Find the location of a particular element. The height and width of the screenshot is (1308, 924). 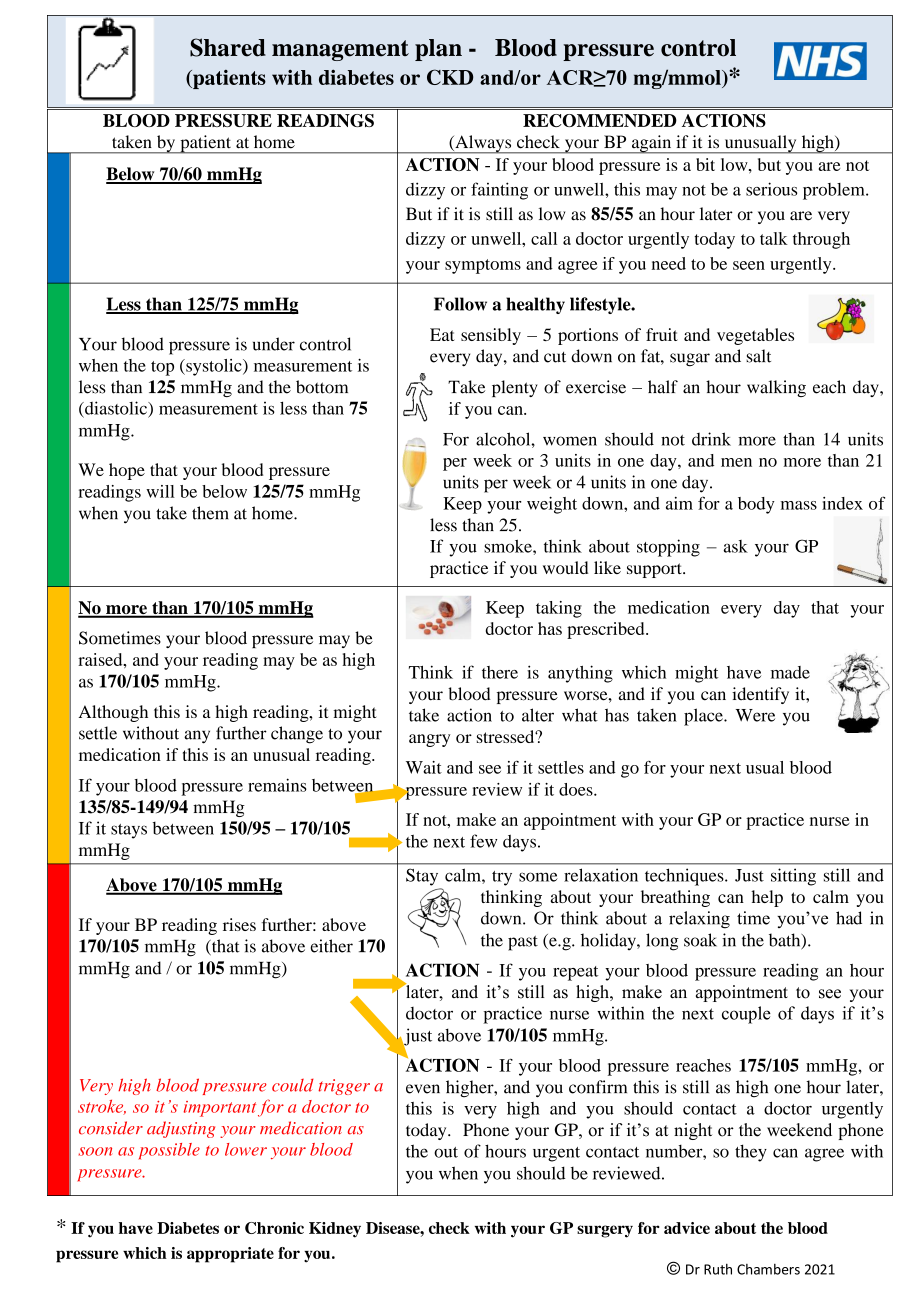

CKD is located at coordinates (450, 77).
